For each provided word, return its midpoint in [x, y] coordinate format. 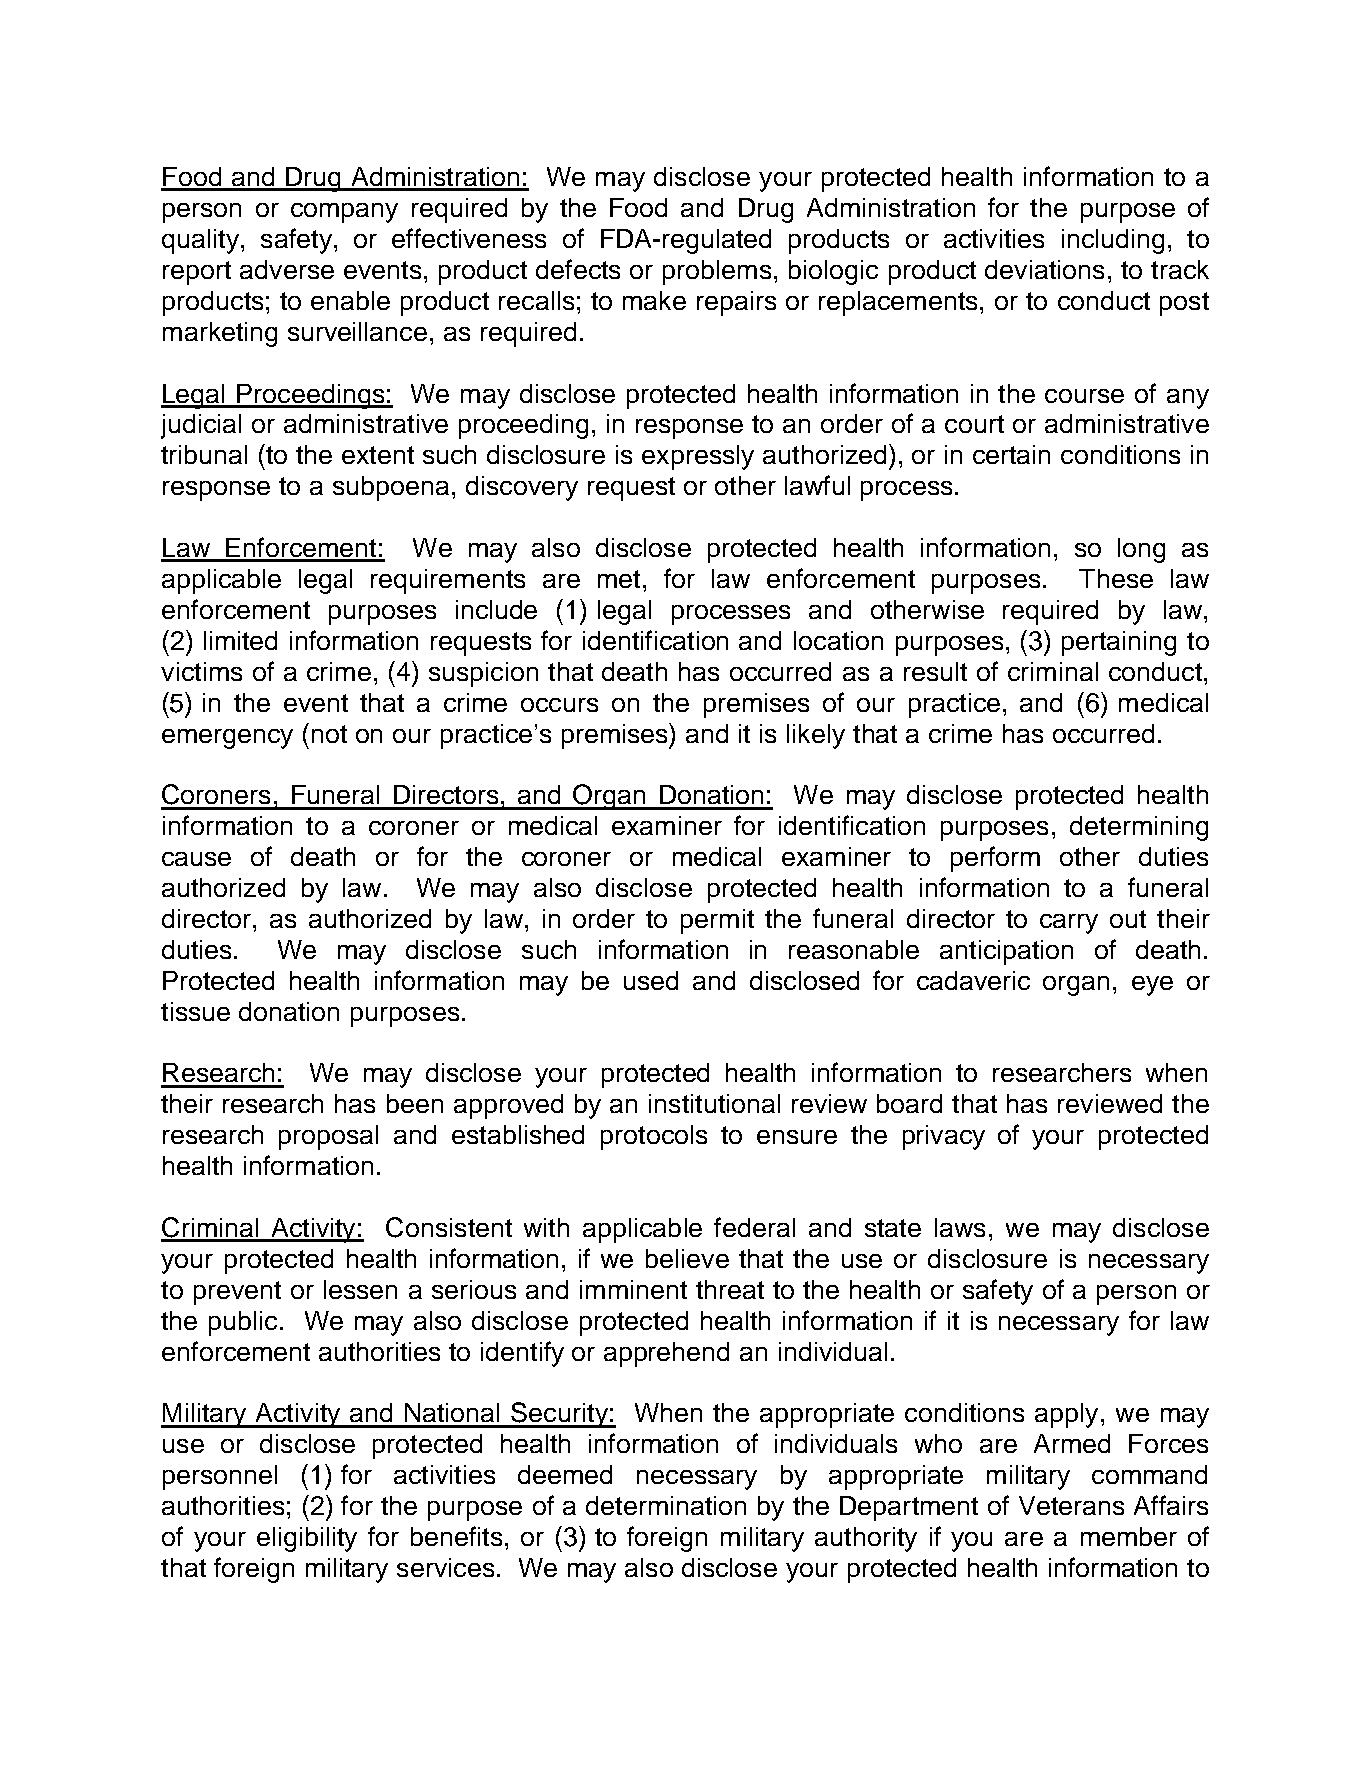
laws [960, 1227]
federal [754, 1227]
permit [717, 921]
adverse [287, 269]
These [1116, 578]
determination [666, 1505]
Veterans [1071, 1505]
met [619, 579]
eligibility [307, 1539]
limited [240, 640]
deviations [1044, 269]
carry [1069, 924]
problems [717, 272]
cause [196, 859]
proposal [328, 1137]
